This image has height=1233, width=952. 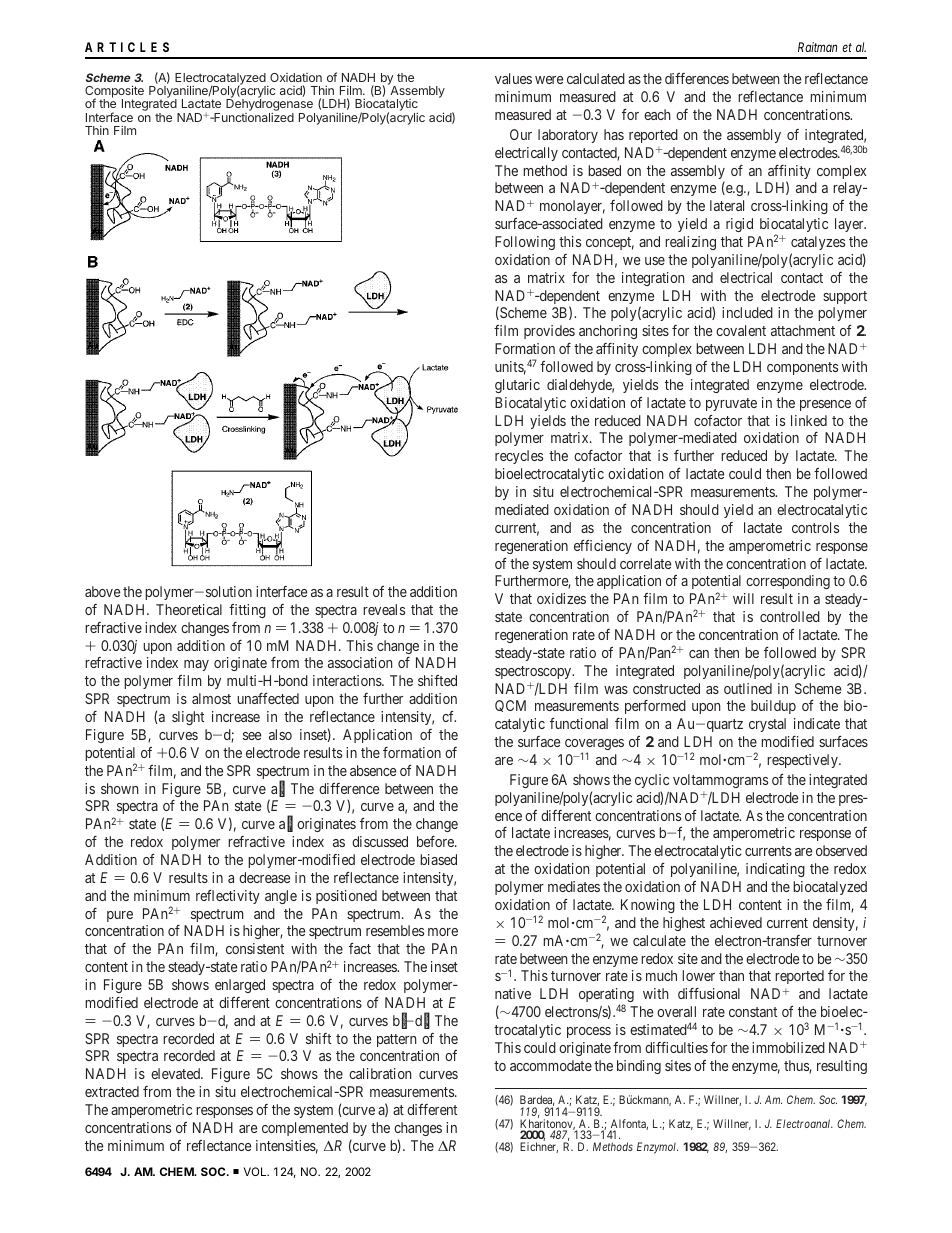 I want to click on ARTICLES, so click(x=127, y=47).
